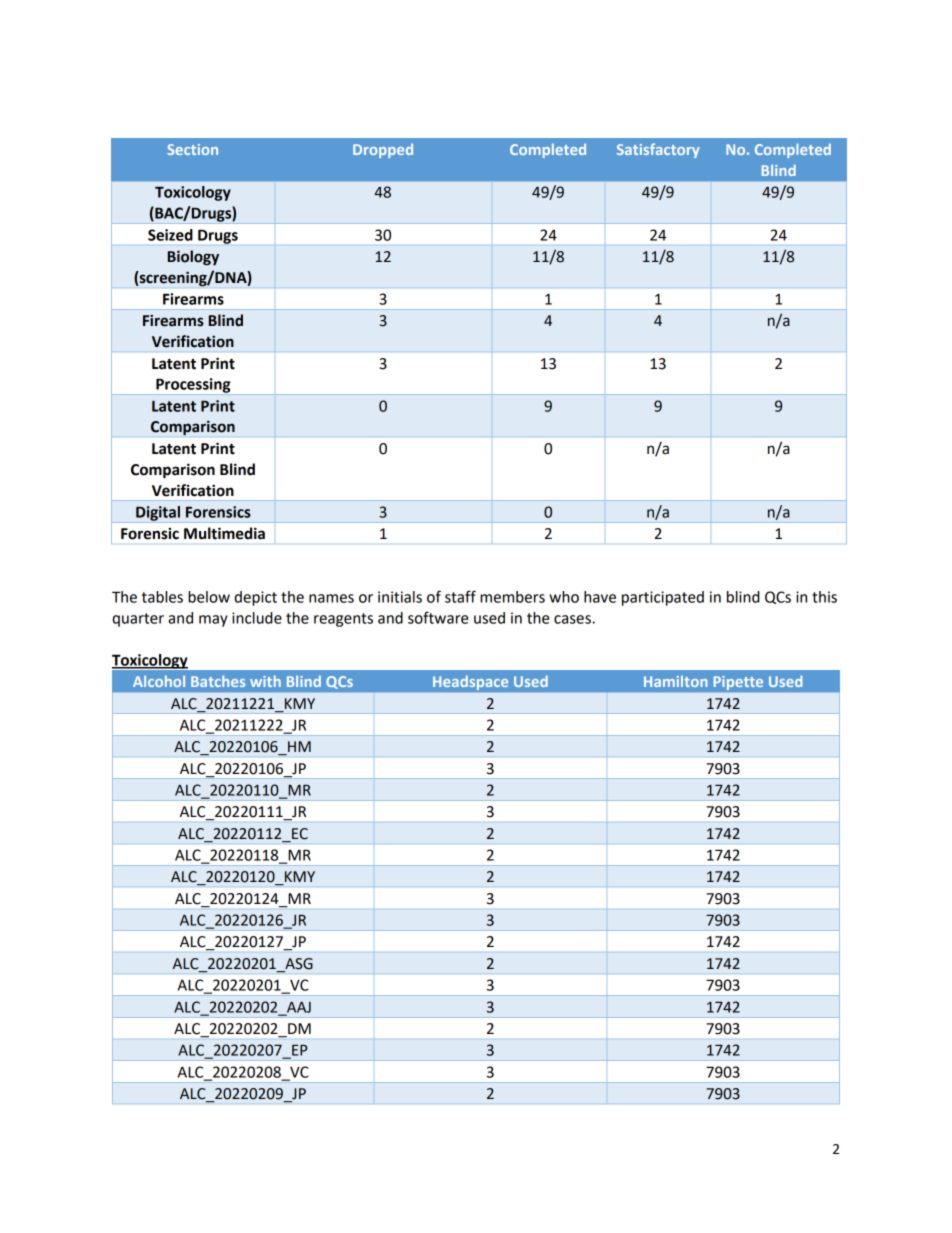 The width and height of the document is (952, 1233). I want to click on Digital, so click(158, 514).
